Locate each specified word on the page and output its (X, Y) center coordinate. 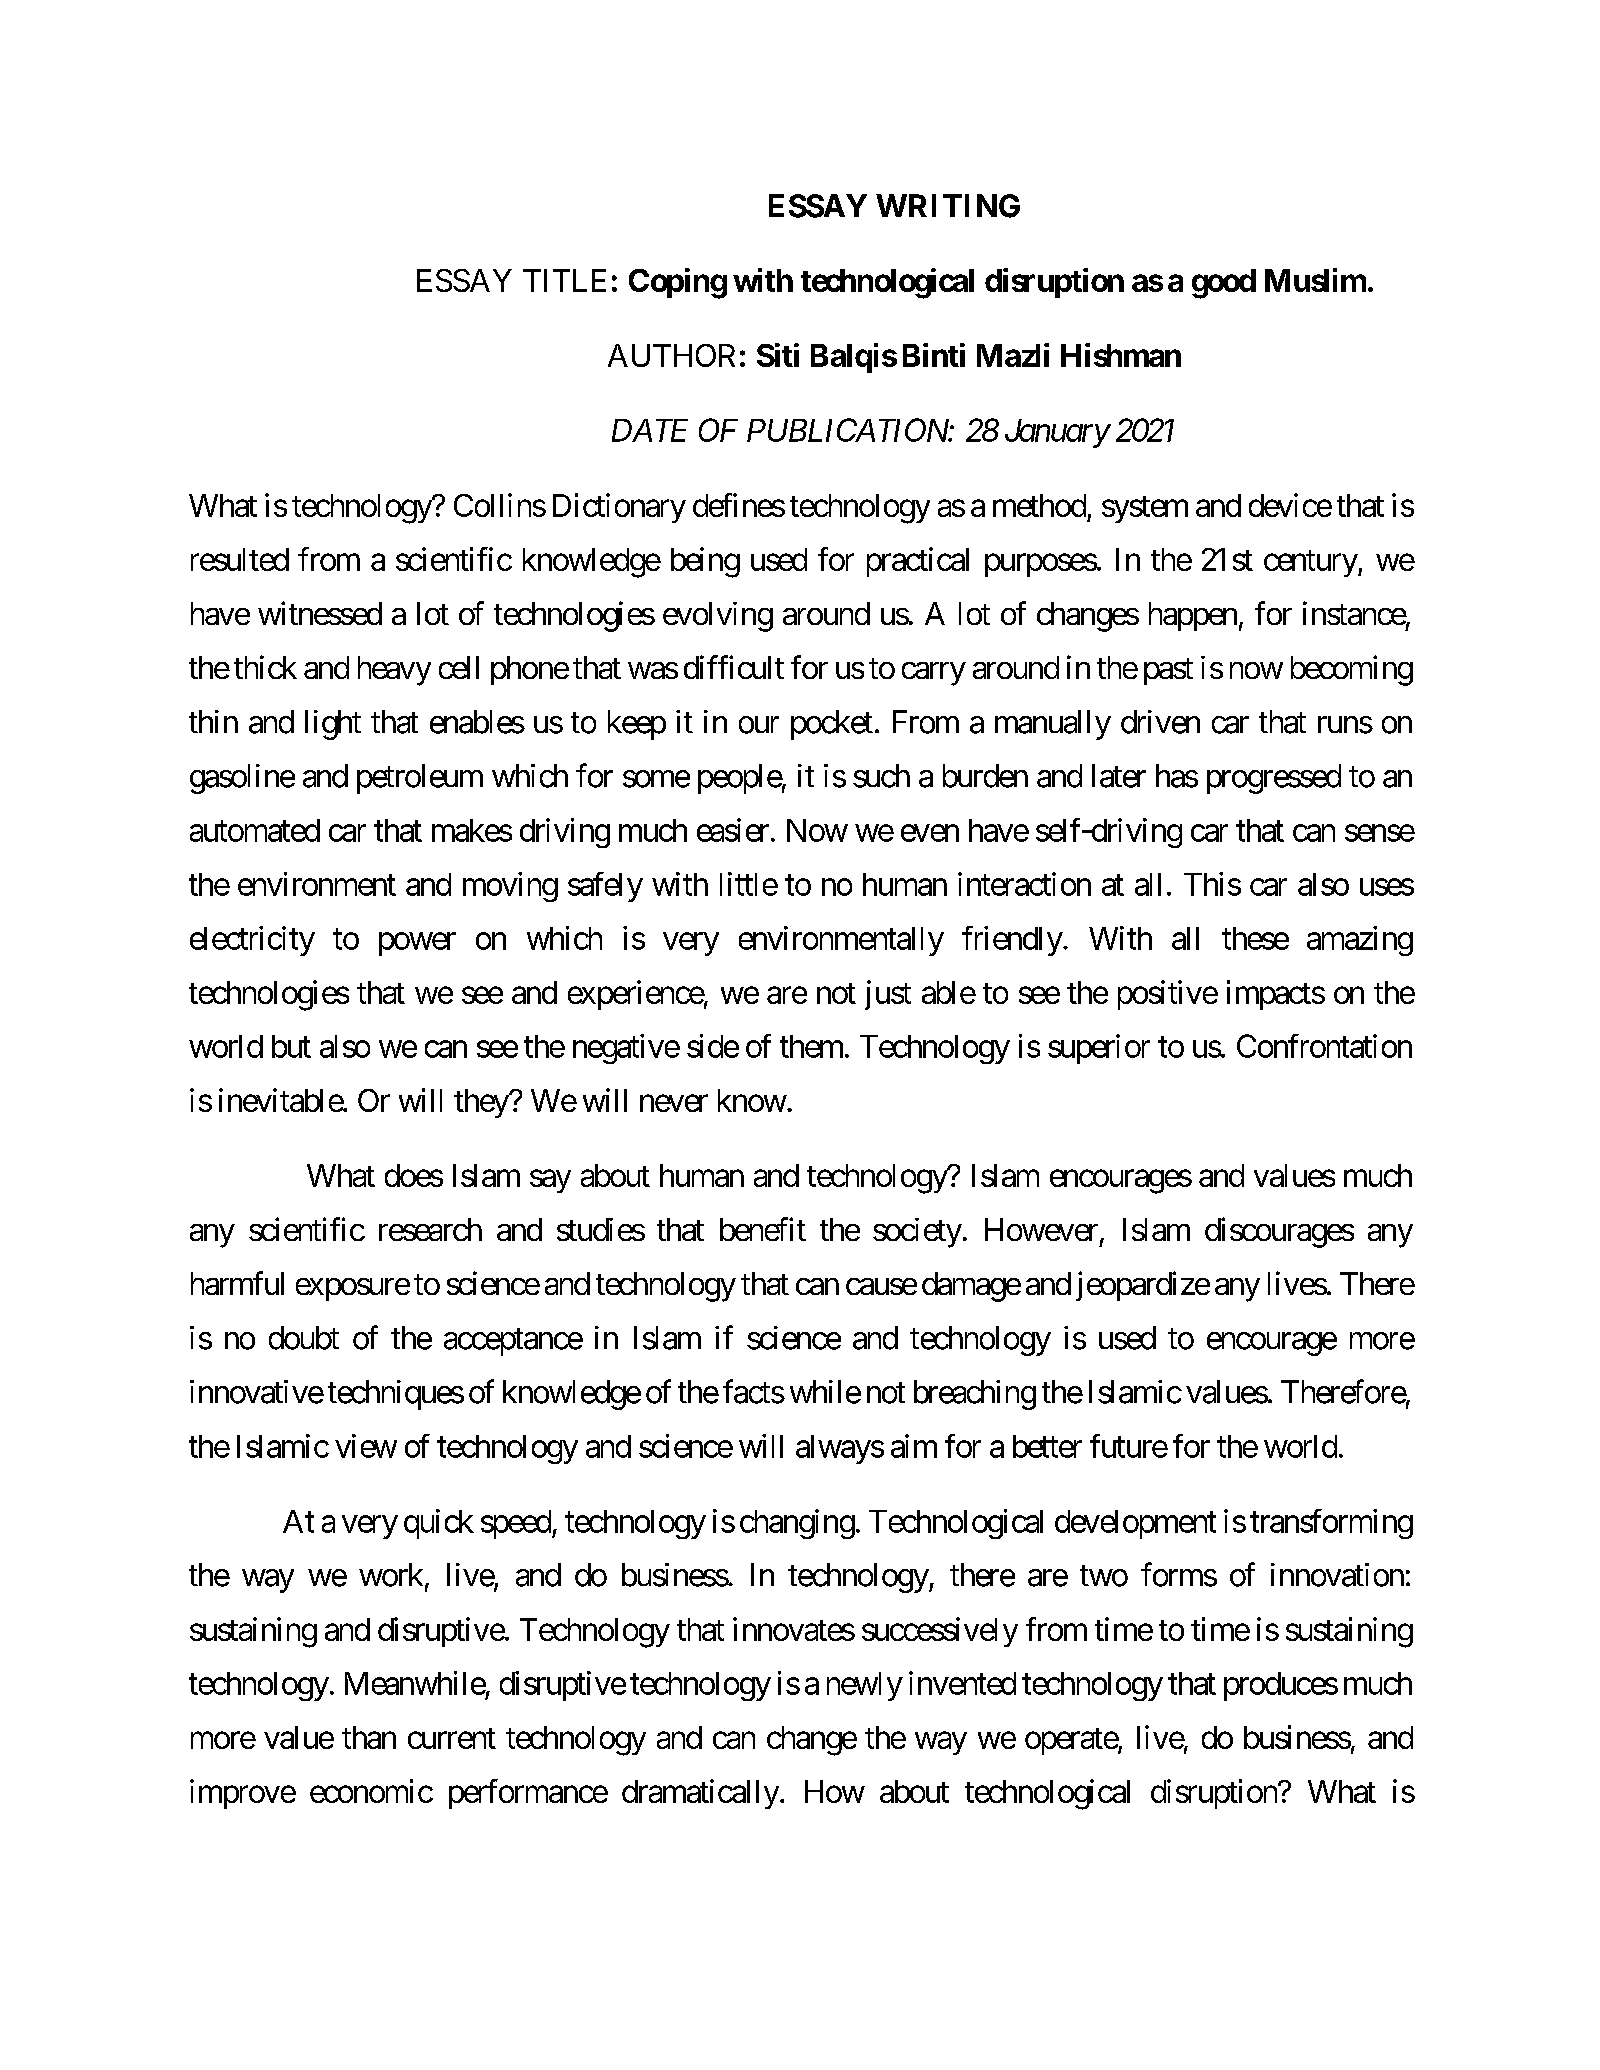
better (1047, 1446)
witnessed (320, 613)
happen (1193, 616)
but (291, 1046)
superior (1099, 1049)
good (1224, 284)
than (369, 1737)
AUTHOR (671, 355)
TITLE (564, 280)
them (811, 1046)
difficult (734, 667)
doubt (304, 1338)
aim (914, 1446)
